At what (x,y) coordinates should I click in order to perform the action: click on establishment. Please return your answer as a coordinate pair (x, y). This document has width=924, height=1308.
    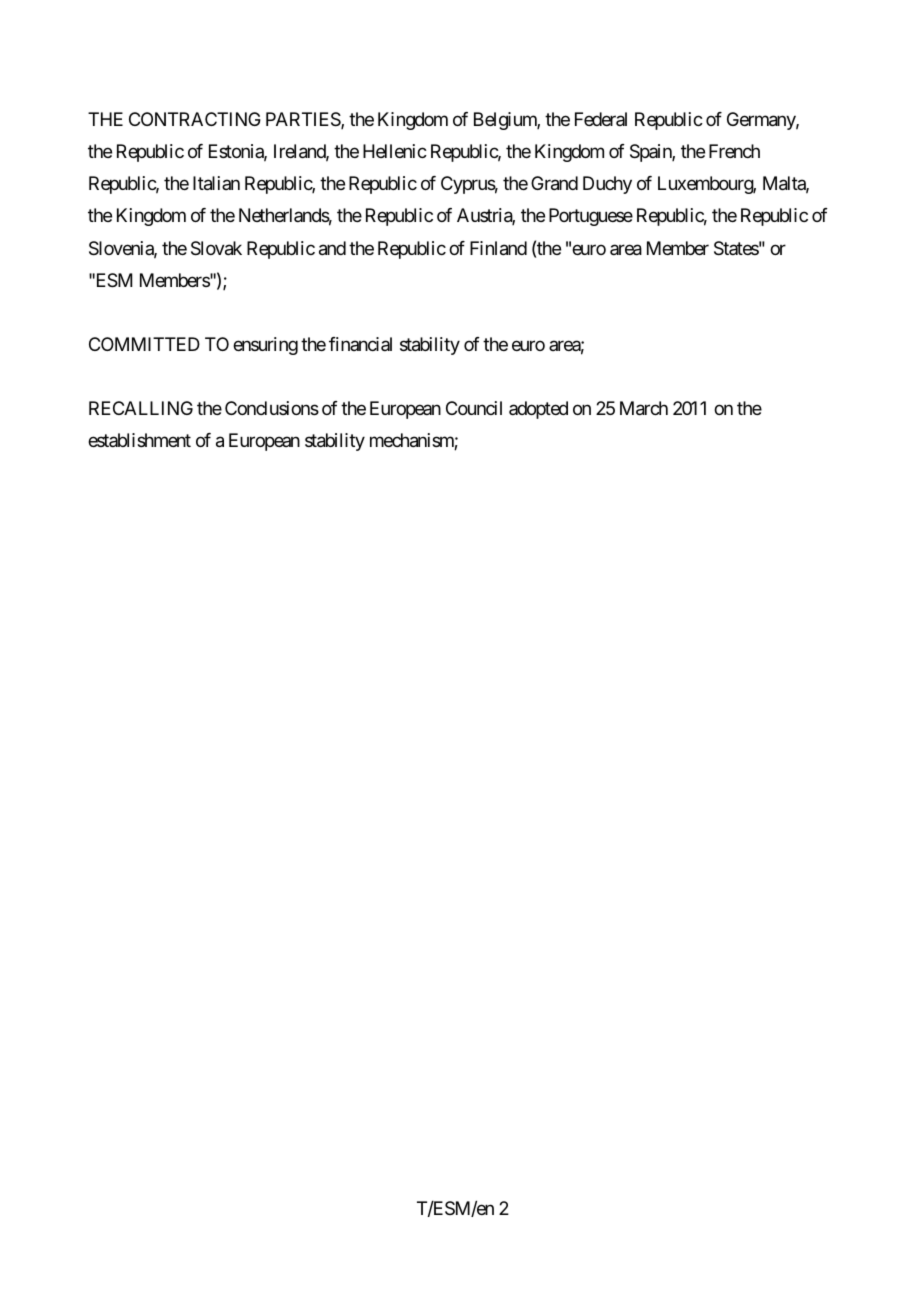
    Looking at the image, I should click on (139, 440).
